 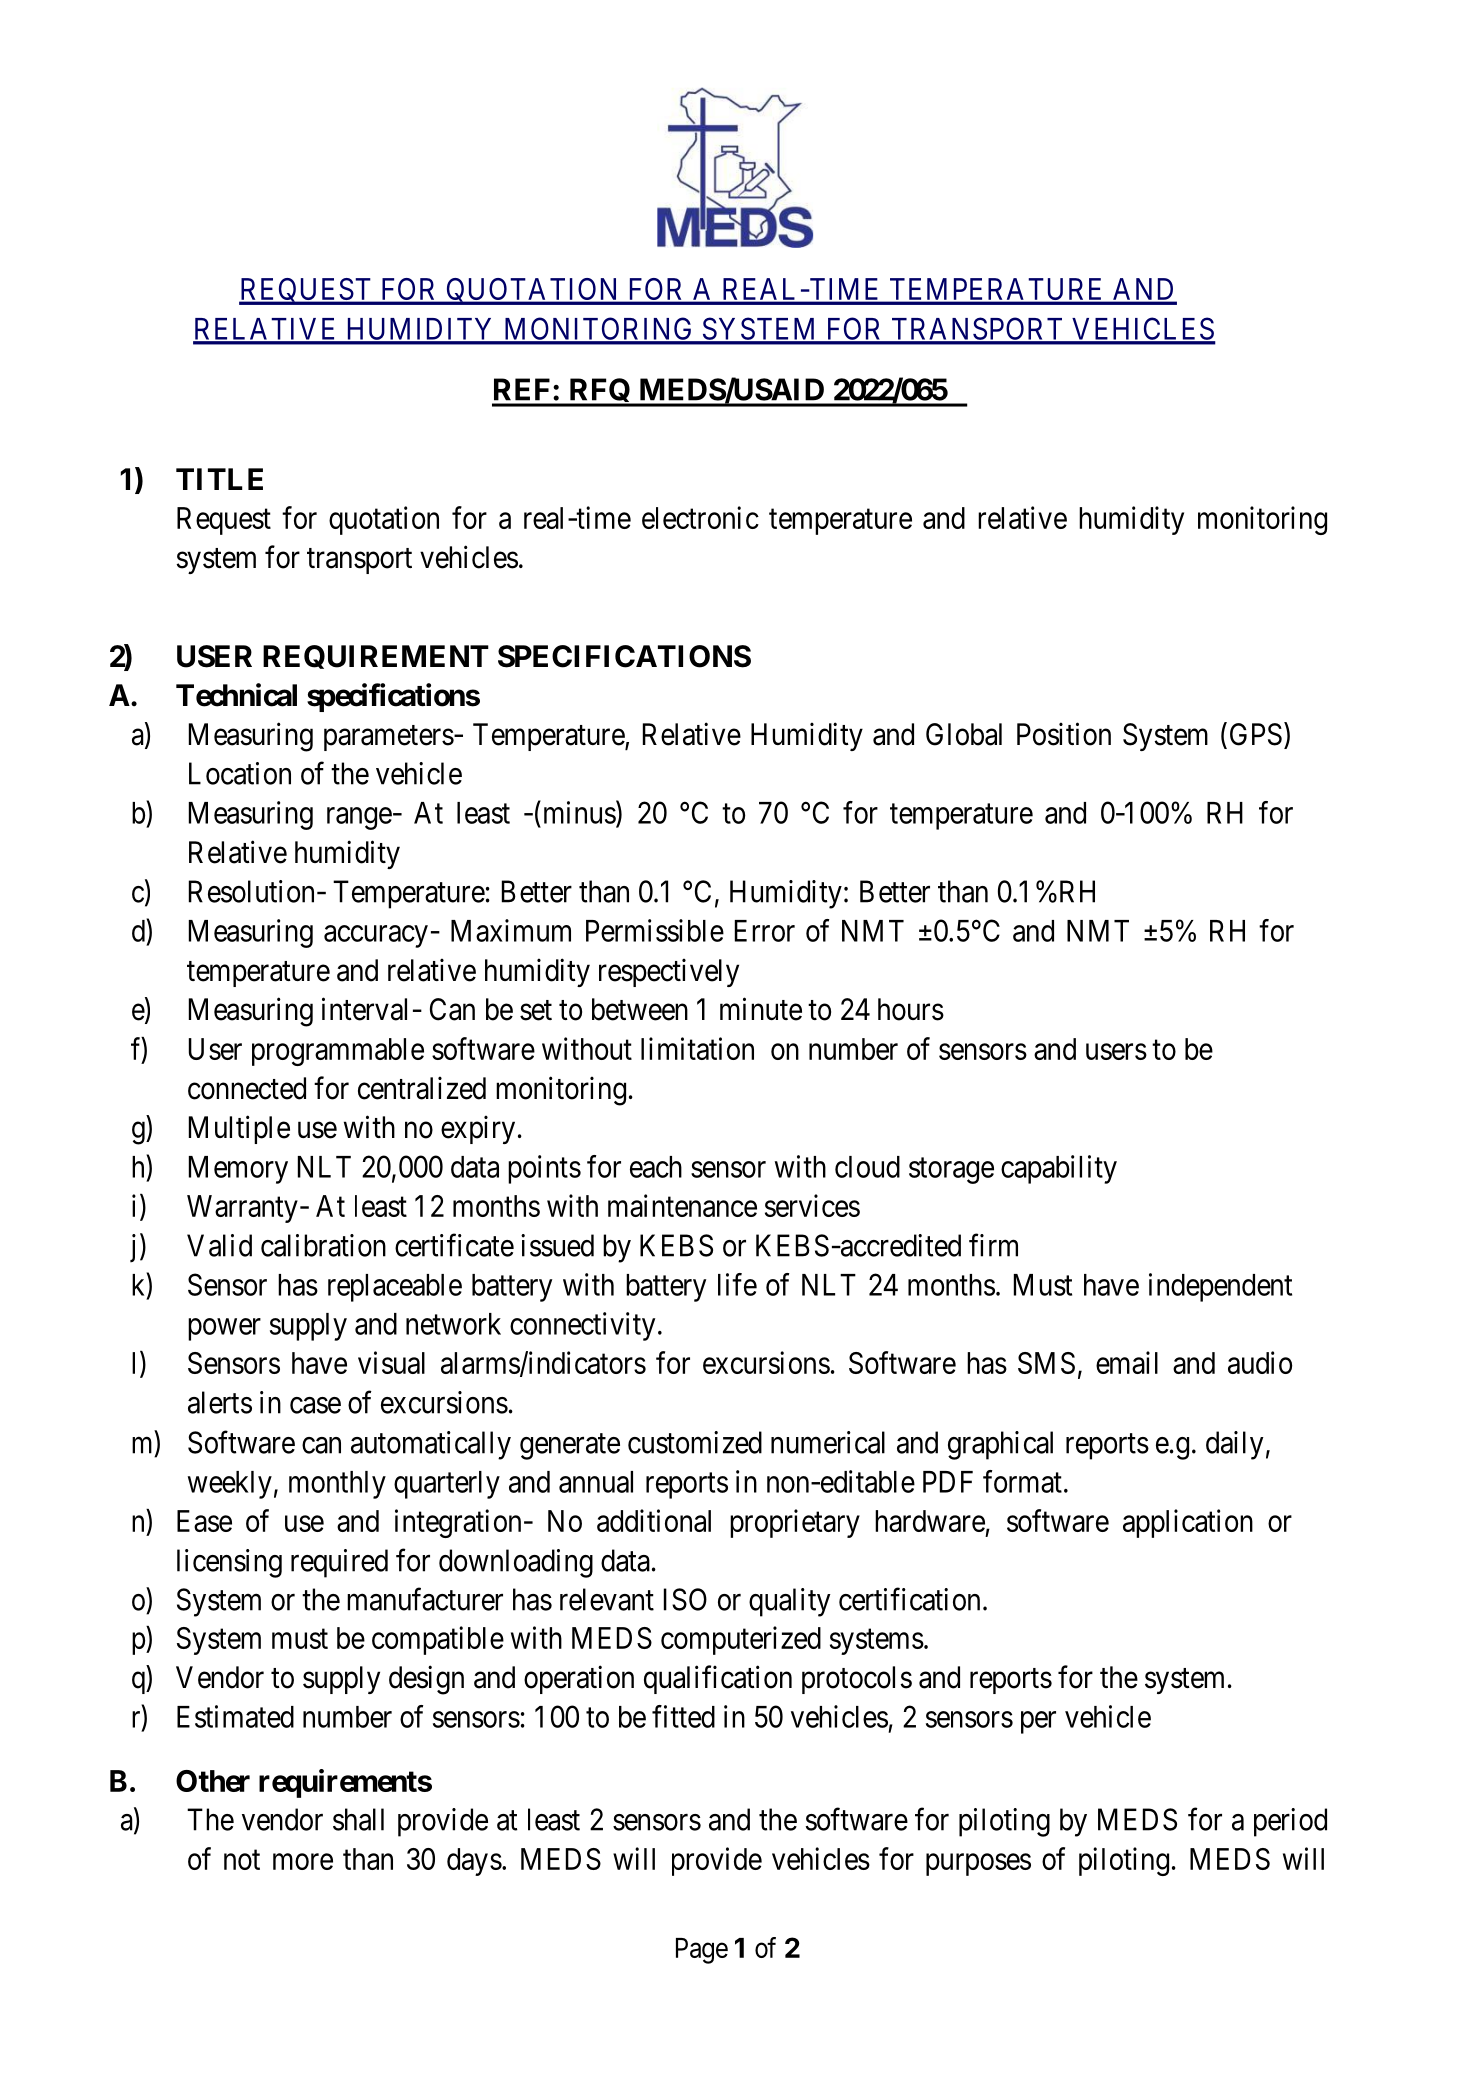 I want to click on Page, so click(x=702, y=1951).
